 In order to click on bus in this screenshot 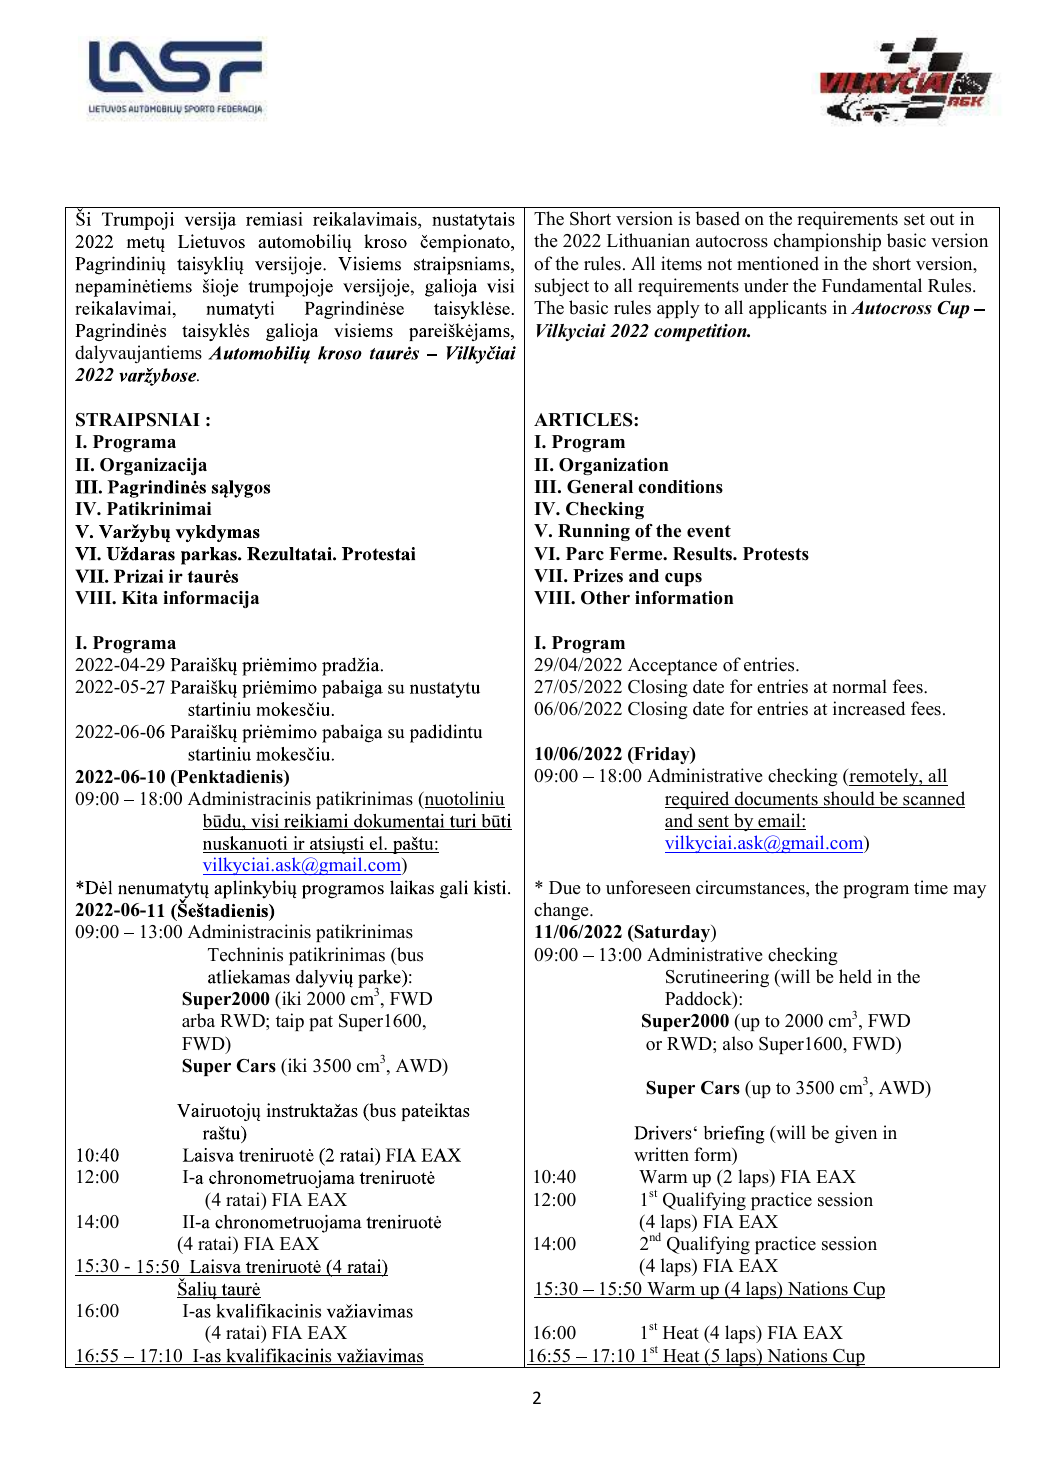, I will do `click(409, 954)`.
